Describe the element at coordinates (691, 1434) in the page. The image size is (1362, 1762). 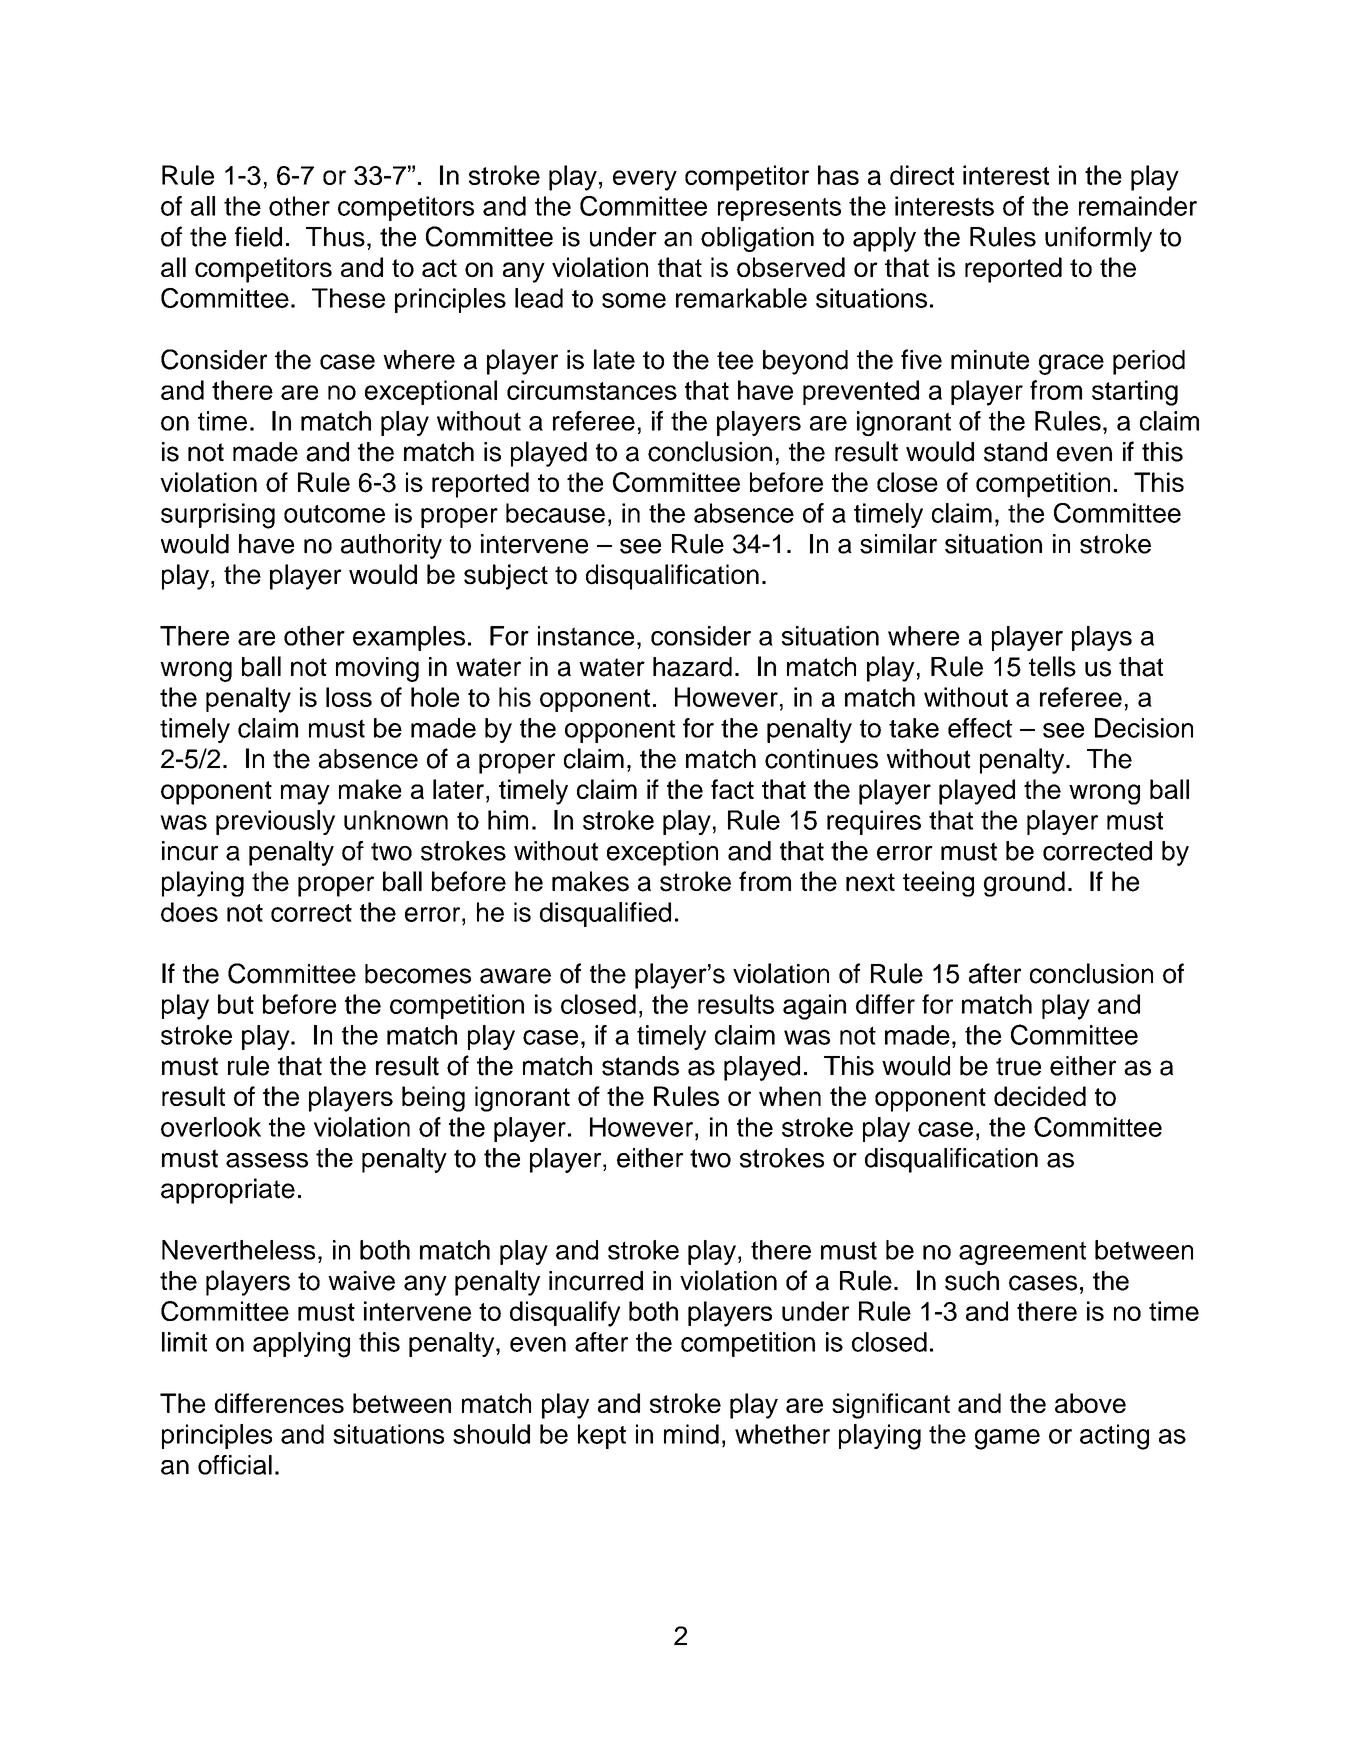
I see `mind` at that location.
